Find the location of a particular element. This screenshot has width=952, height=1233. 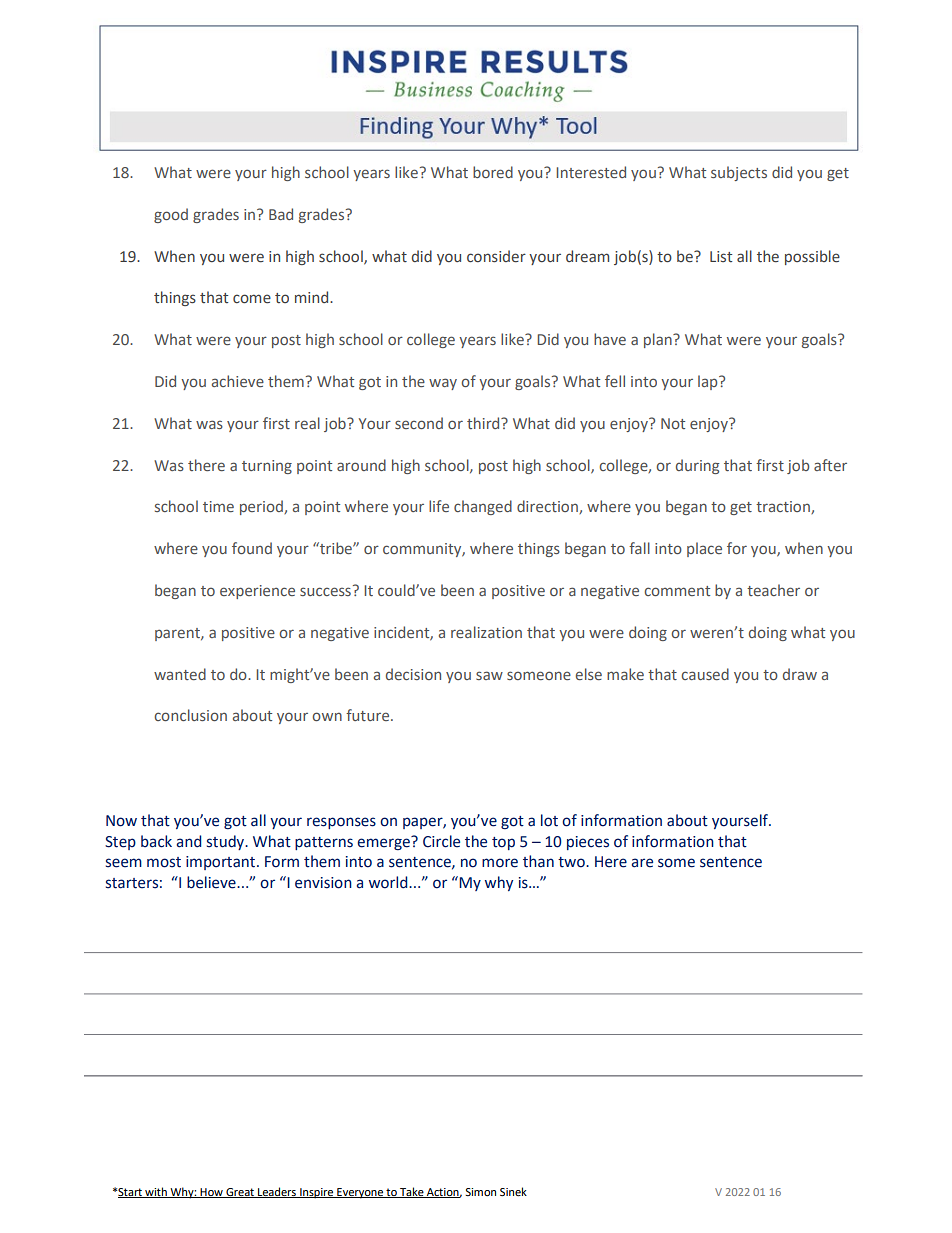

good is located at coordinates (171, 215).
